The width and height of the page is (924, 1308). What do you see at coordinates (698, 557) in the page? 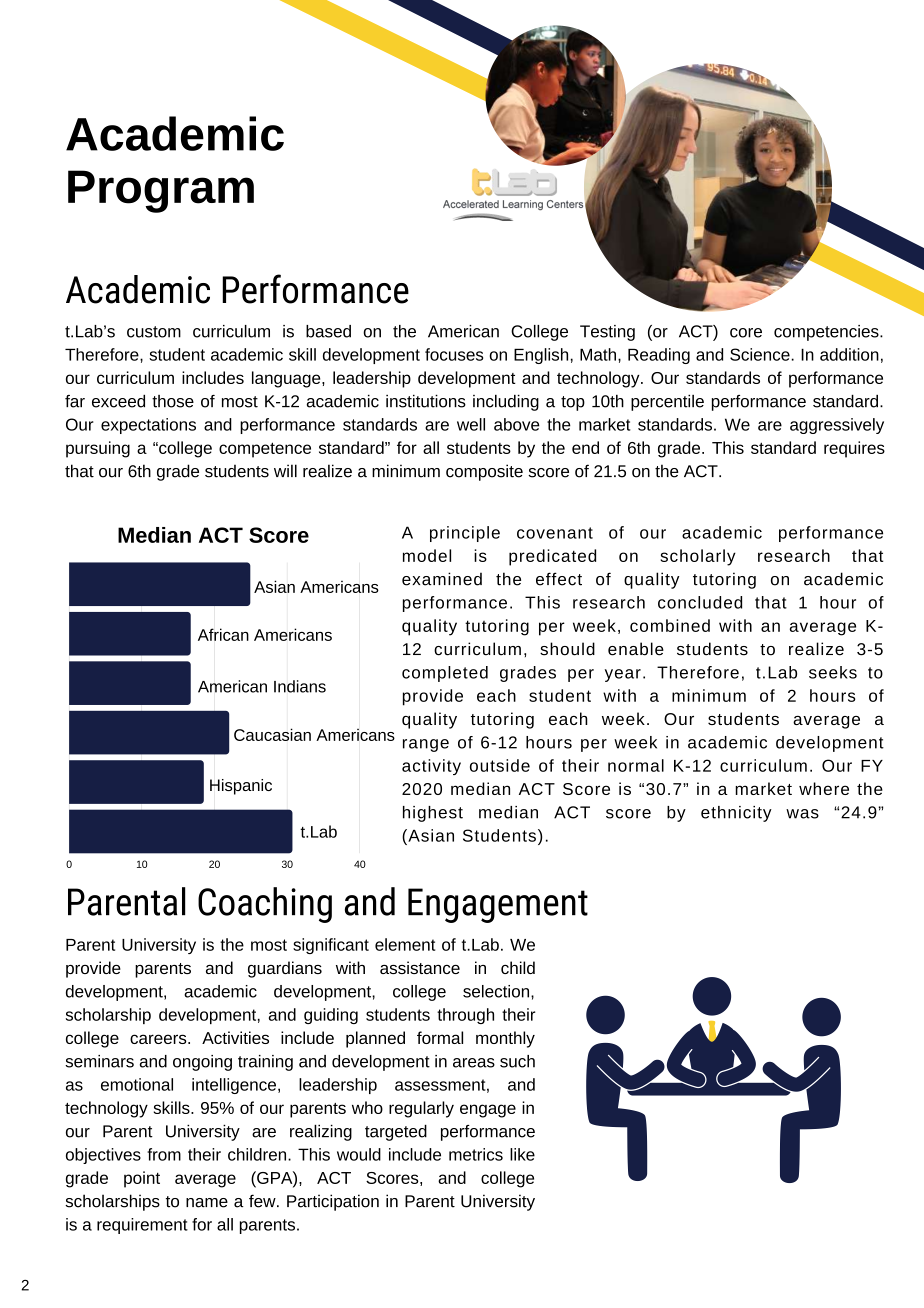
I see `scholarly` at bounding box center [698, 557].
